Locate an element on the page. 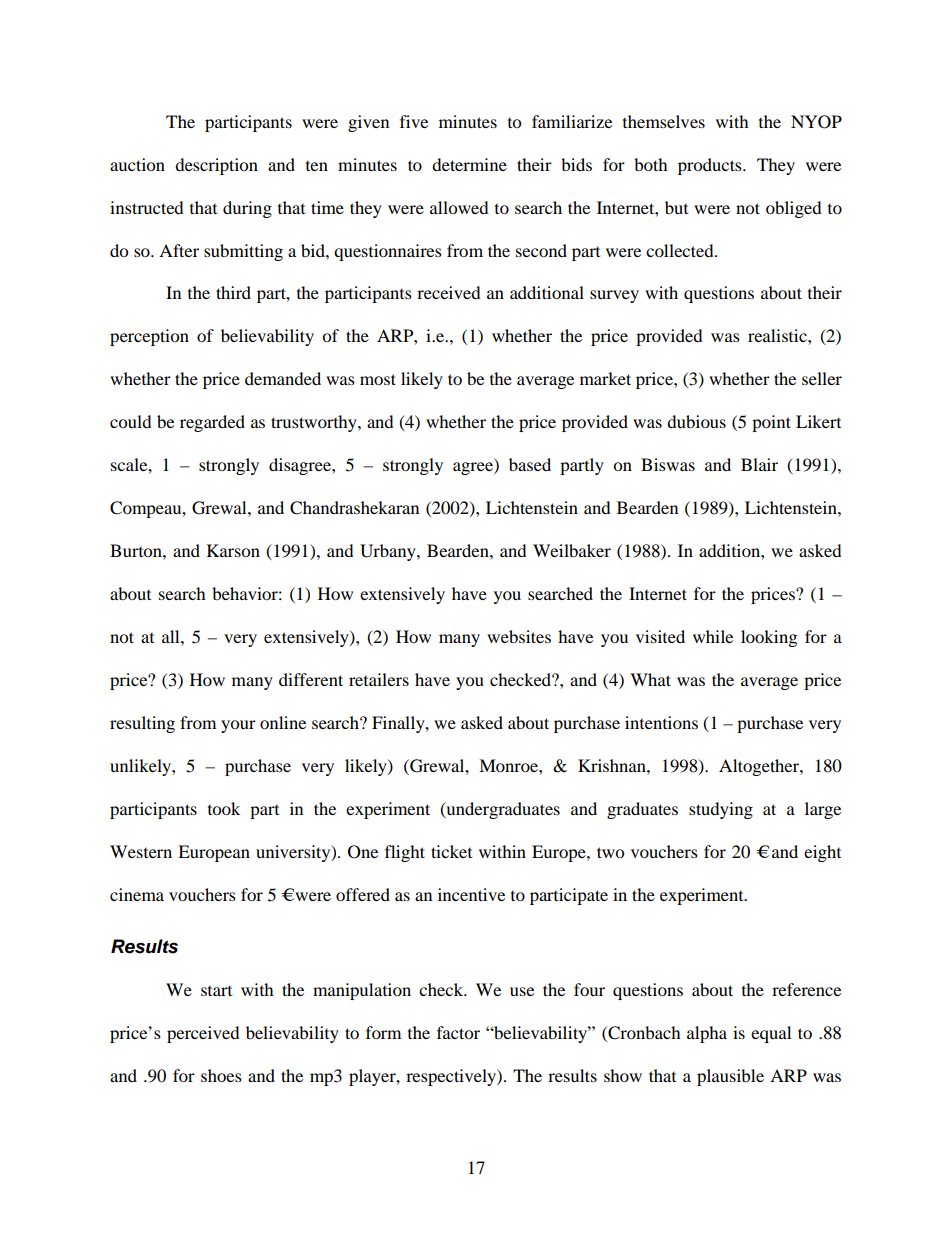  description is located at coordinates (216, 166).
